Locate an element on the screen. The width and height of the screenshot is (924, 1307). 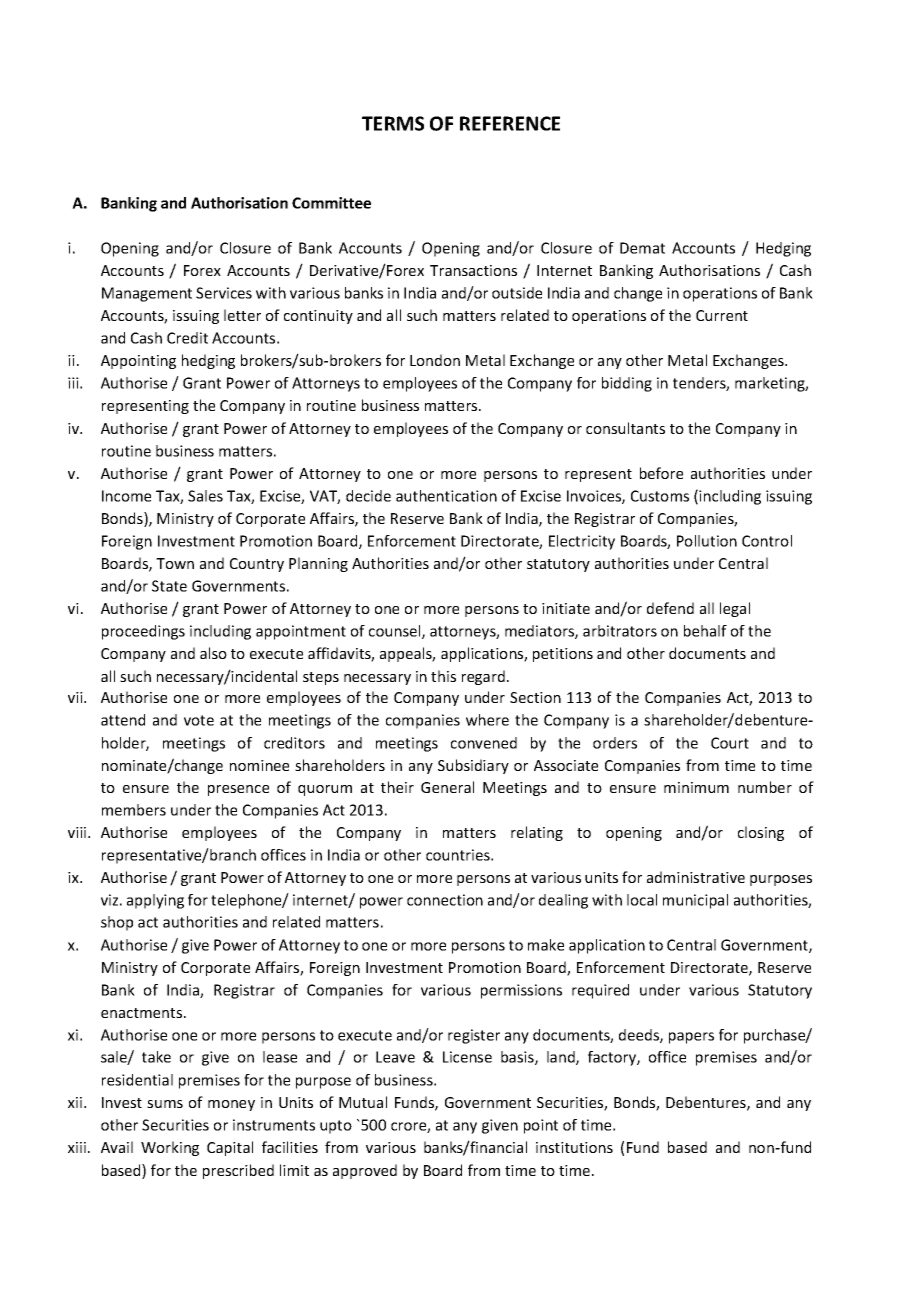
before is located at coordinates (661, 473).
